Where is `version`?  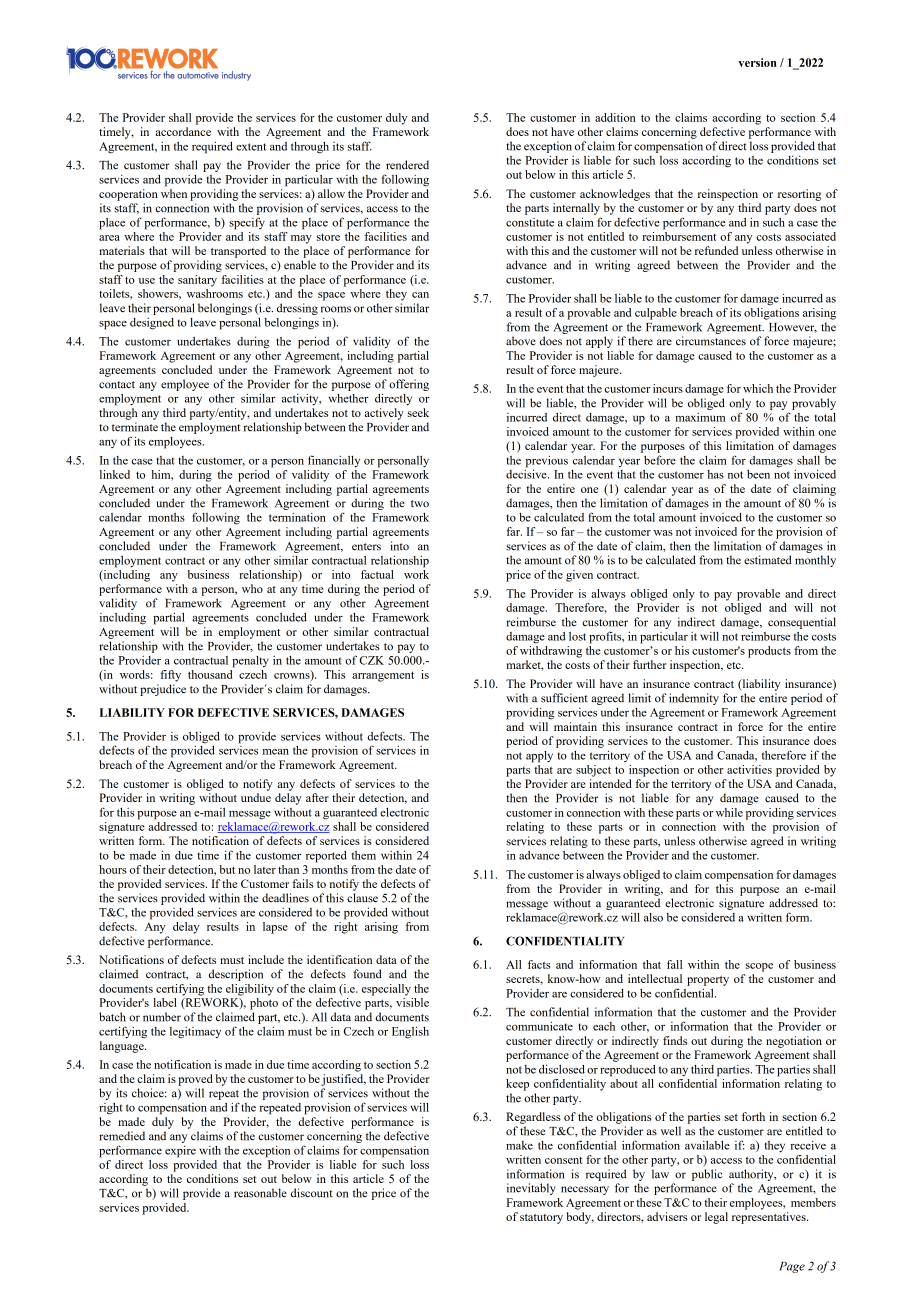 version is located at coordinates (757, 62).
